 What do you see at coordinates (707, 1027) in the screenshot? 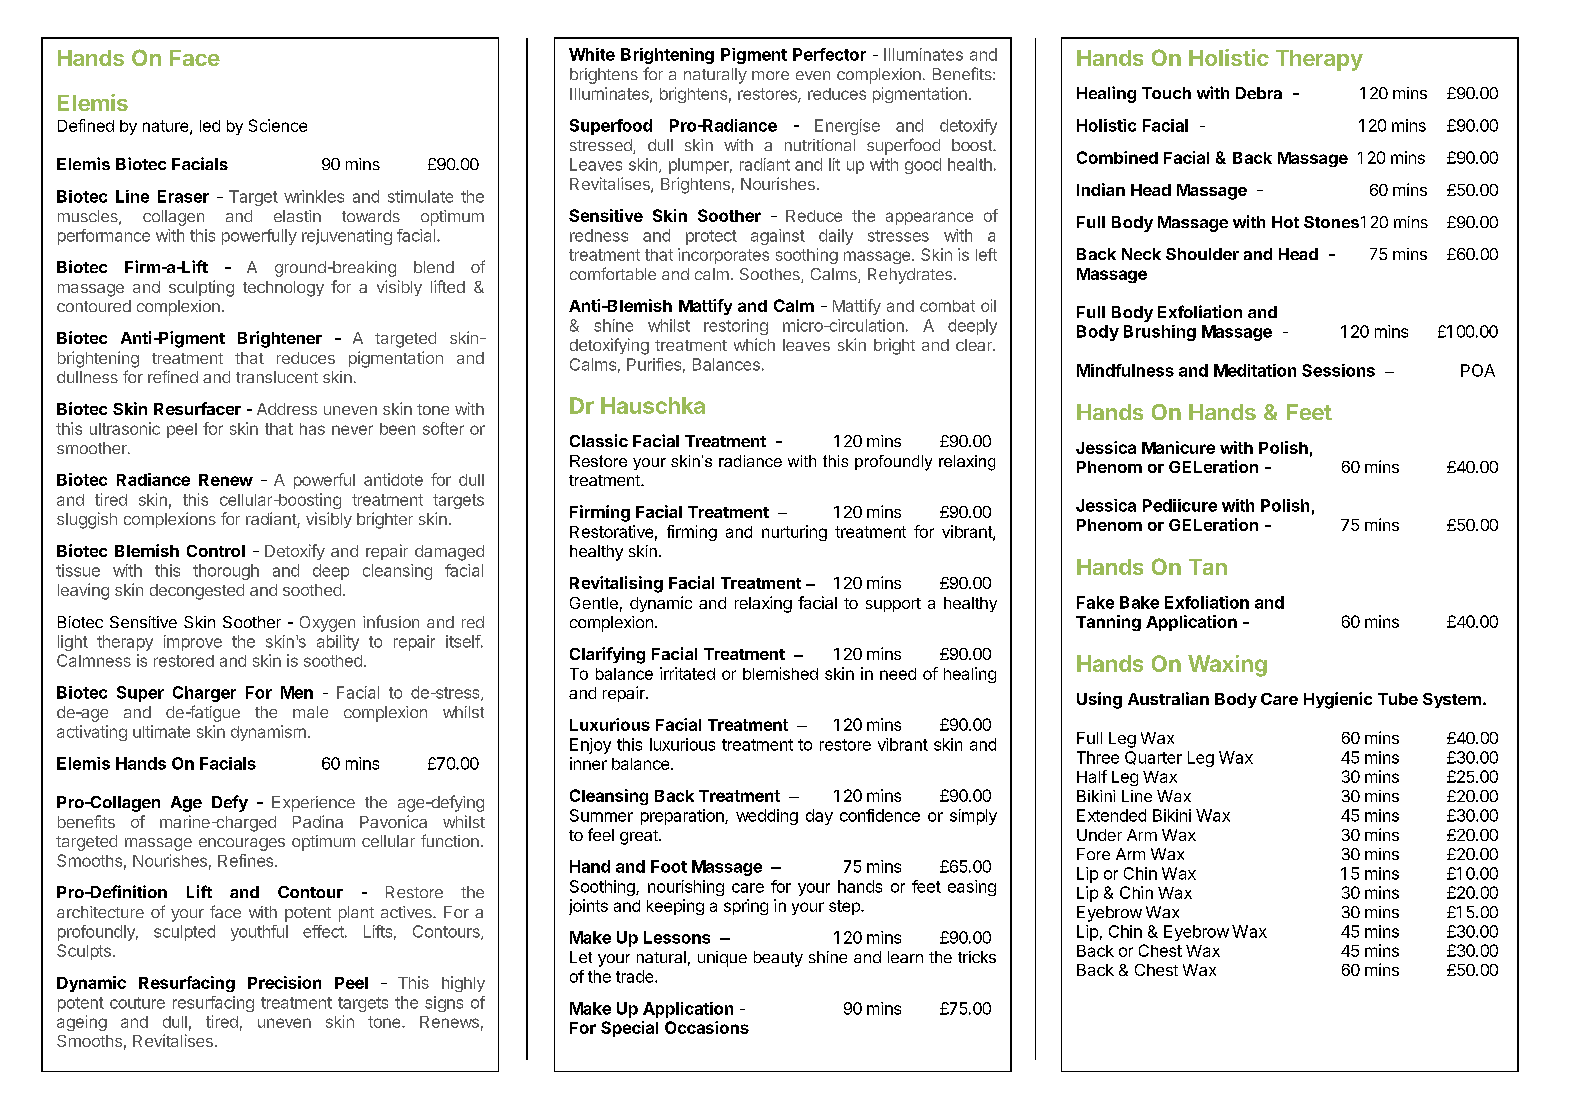
I see `Occasions` at bounding box center [707, 1027].
